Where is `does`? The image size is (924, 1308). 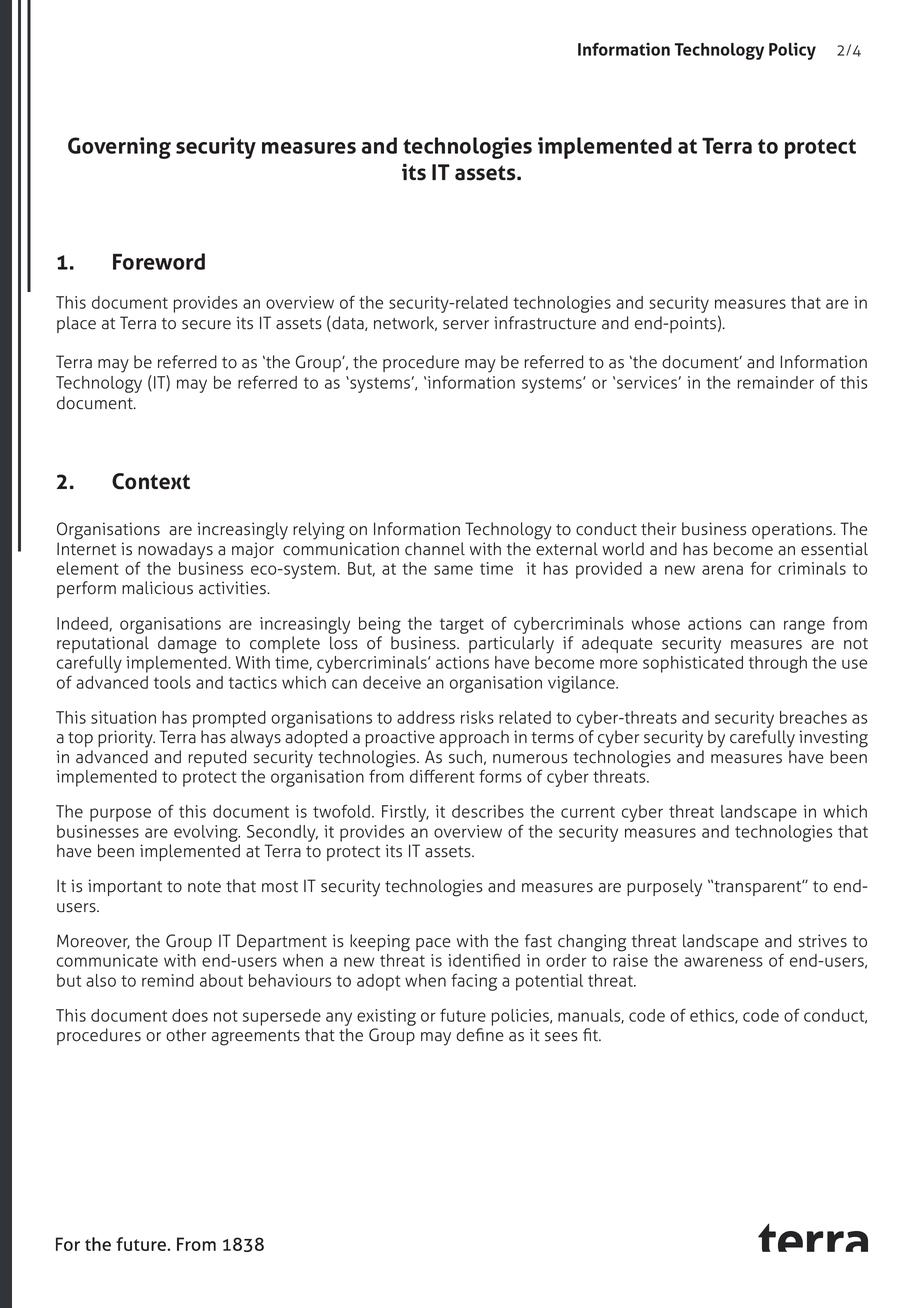
does is located at coordinates (190, 1015).
